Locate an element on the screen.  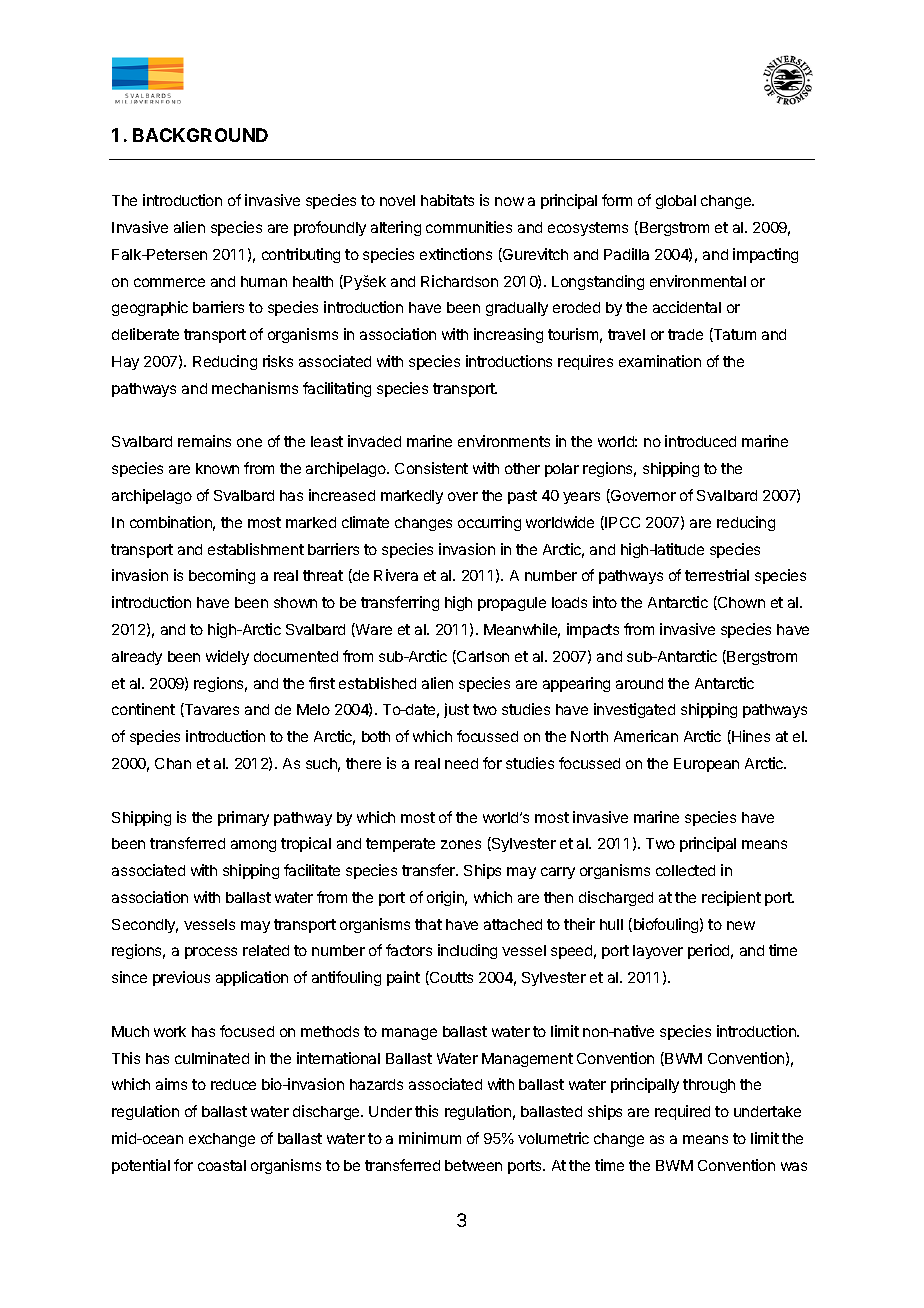
habitats is located at coordinates (447, 200).
